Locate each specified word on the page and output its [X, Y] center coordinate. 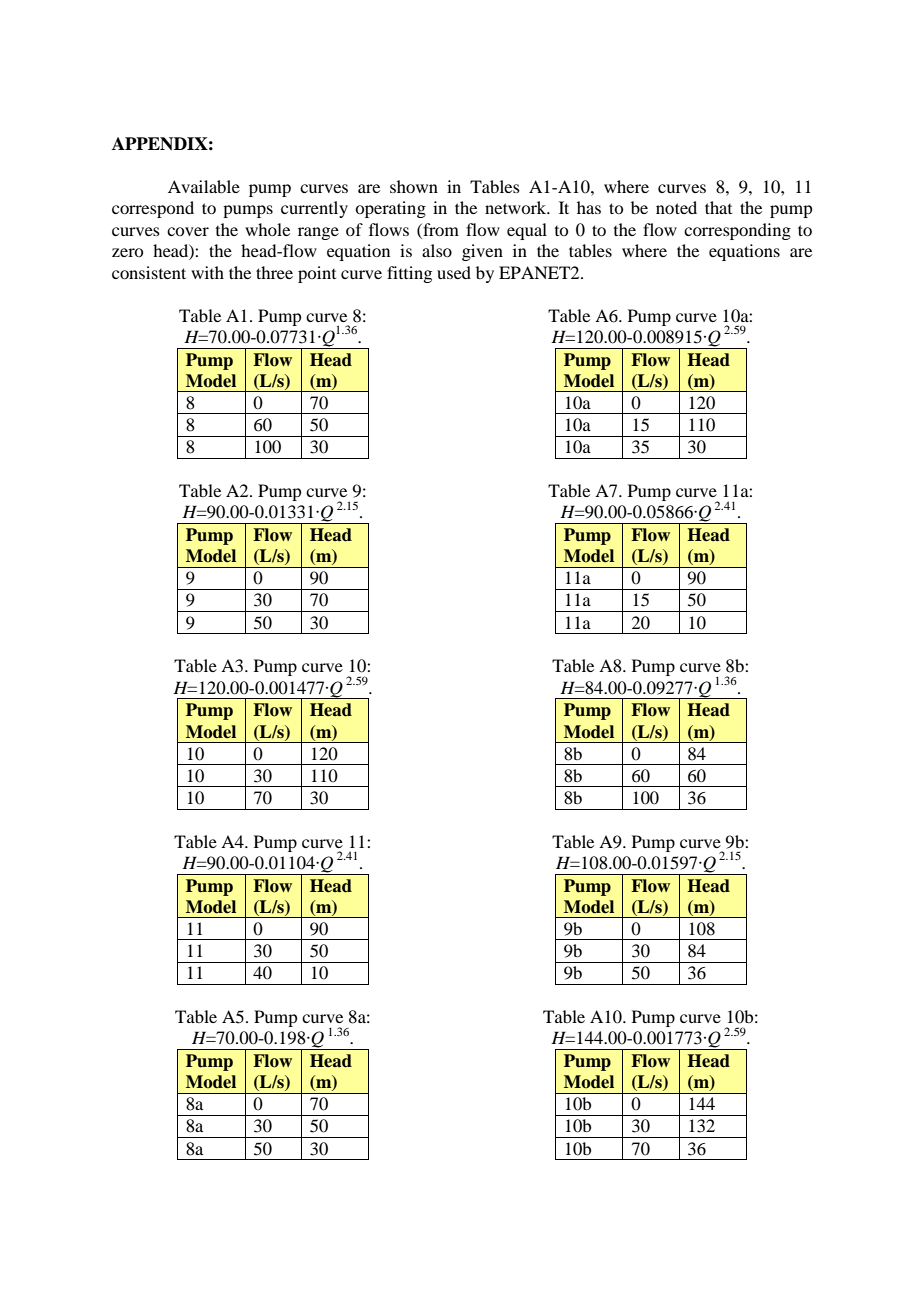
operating [390, 209]
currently [314, 209]
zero [127, 252]
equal [527, 231]
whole [267, 229]
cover [188, 231]
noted [676, 207]
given [482, 252]
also [437, 250]
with [207, 272]
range [318, 233]
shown [414, 186]
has [589, 207]
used [454, 272]
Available [204, 186]
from [440, 229]
